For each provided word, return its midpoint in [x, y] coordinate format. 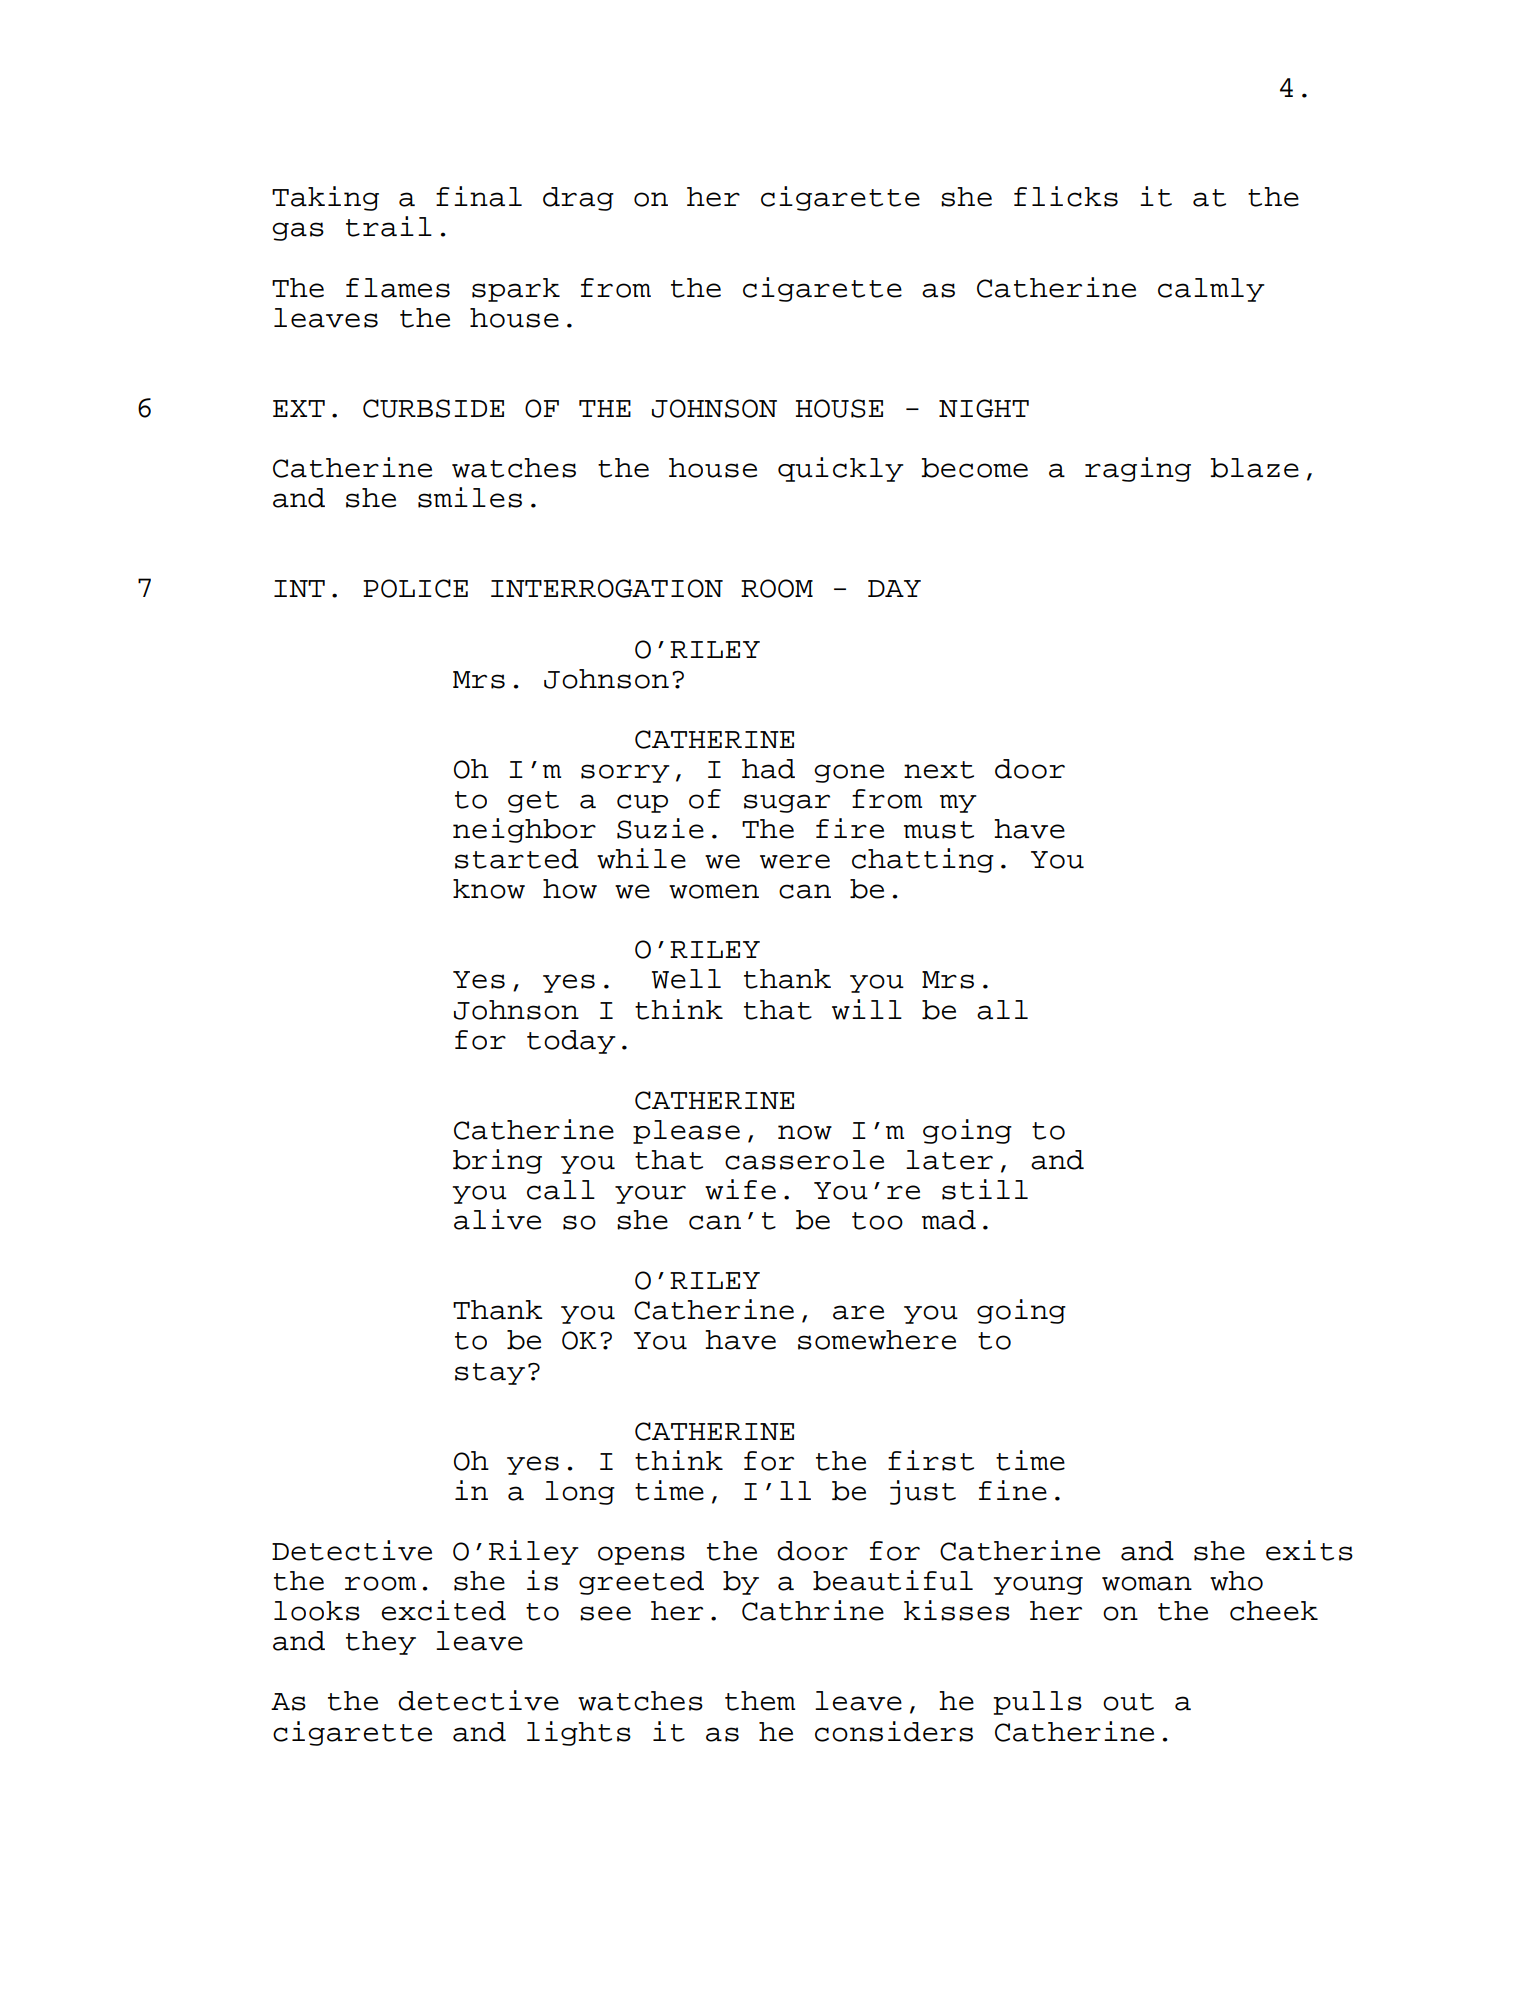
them [760, 1701]
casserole [804, 1160]
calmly [1211, 290]
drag [578, 199]
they [381, 1643]
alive [497, 1219]
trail [389, 226]
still [985, 1189]
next [939, 770]
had [768, 769]
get [533, 802]
